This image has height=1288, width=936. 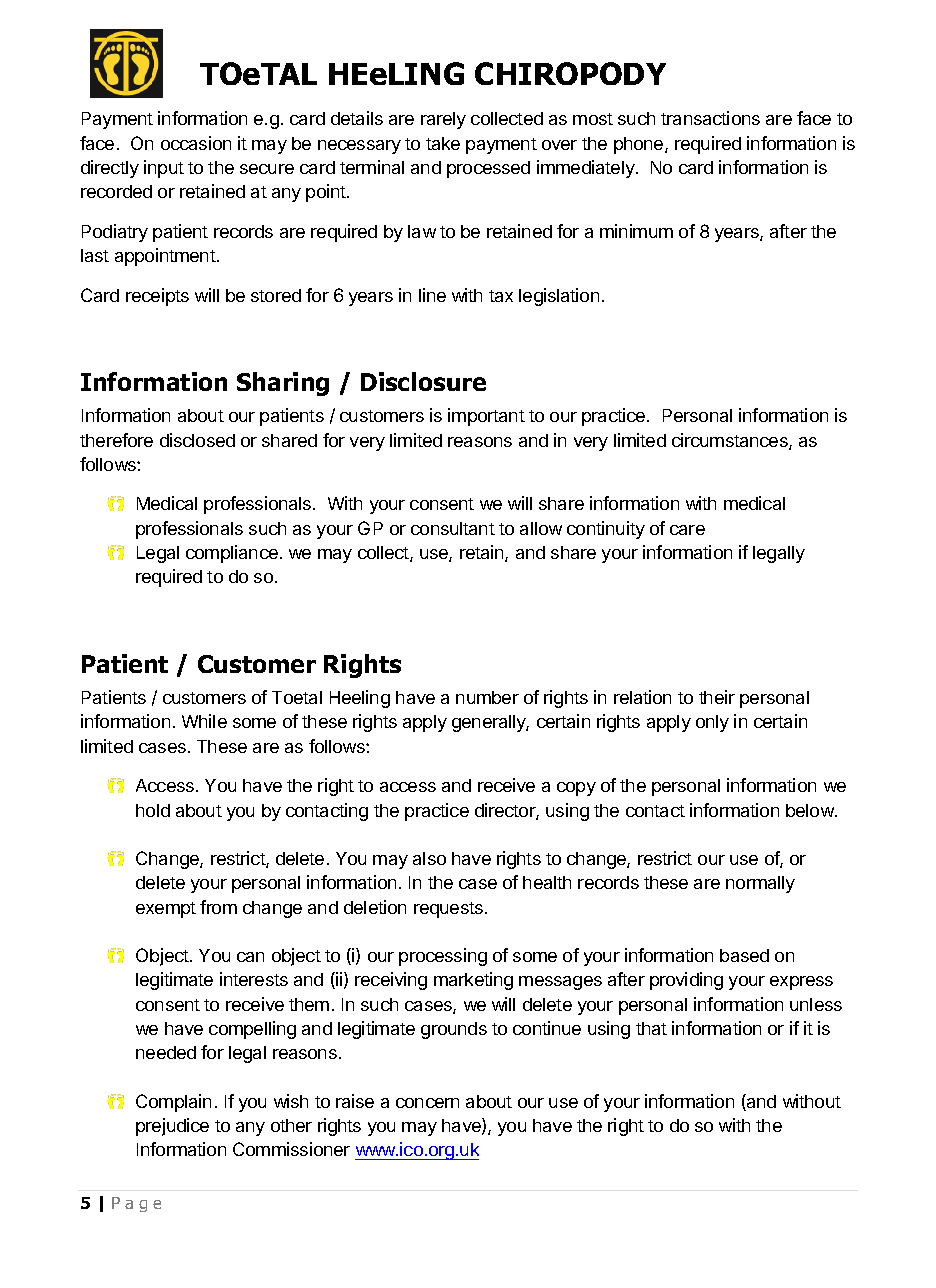 What do you see at coordinates (172, 1127) in the image?
I see `prejudice` at bounding box center [172, 1127].
